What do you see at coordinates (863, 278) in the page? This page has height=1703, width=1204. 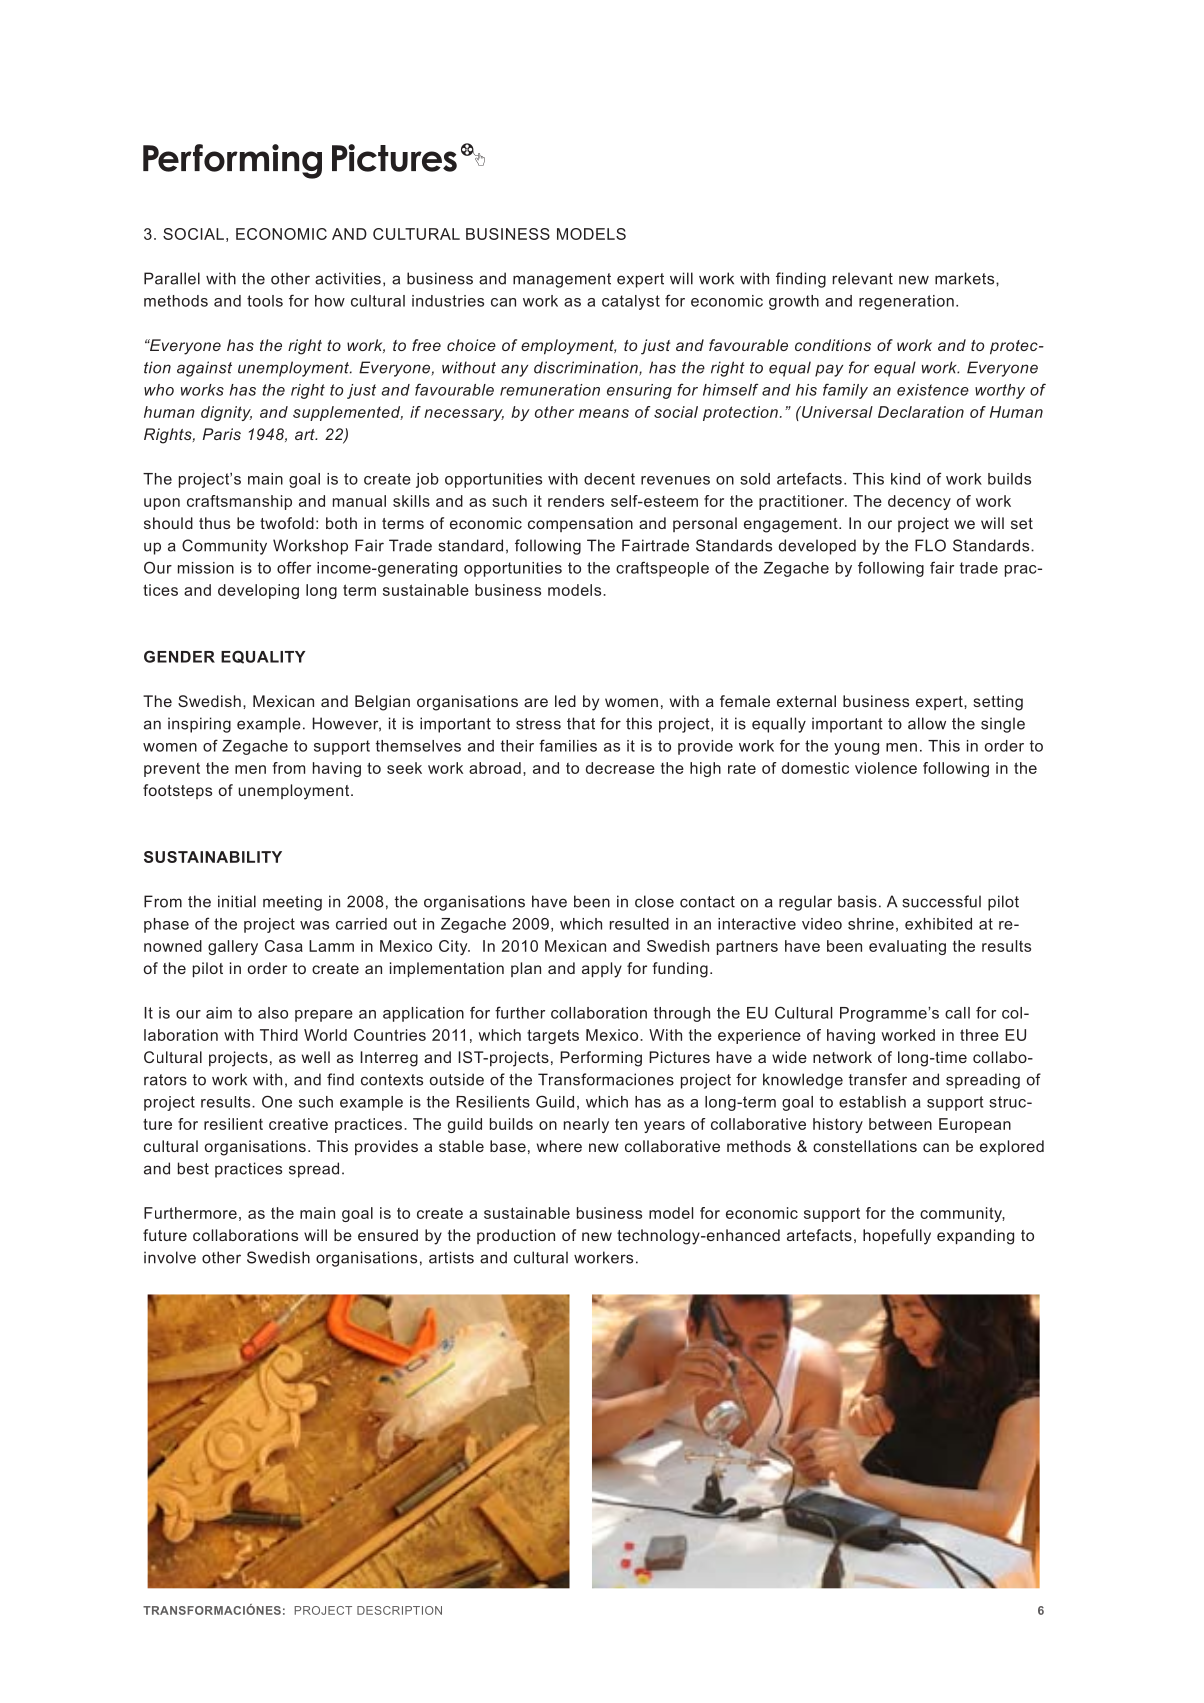 I see `relevant` at bounding box center [863, 278].
